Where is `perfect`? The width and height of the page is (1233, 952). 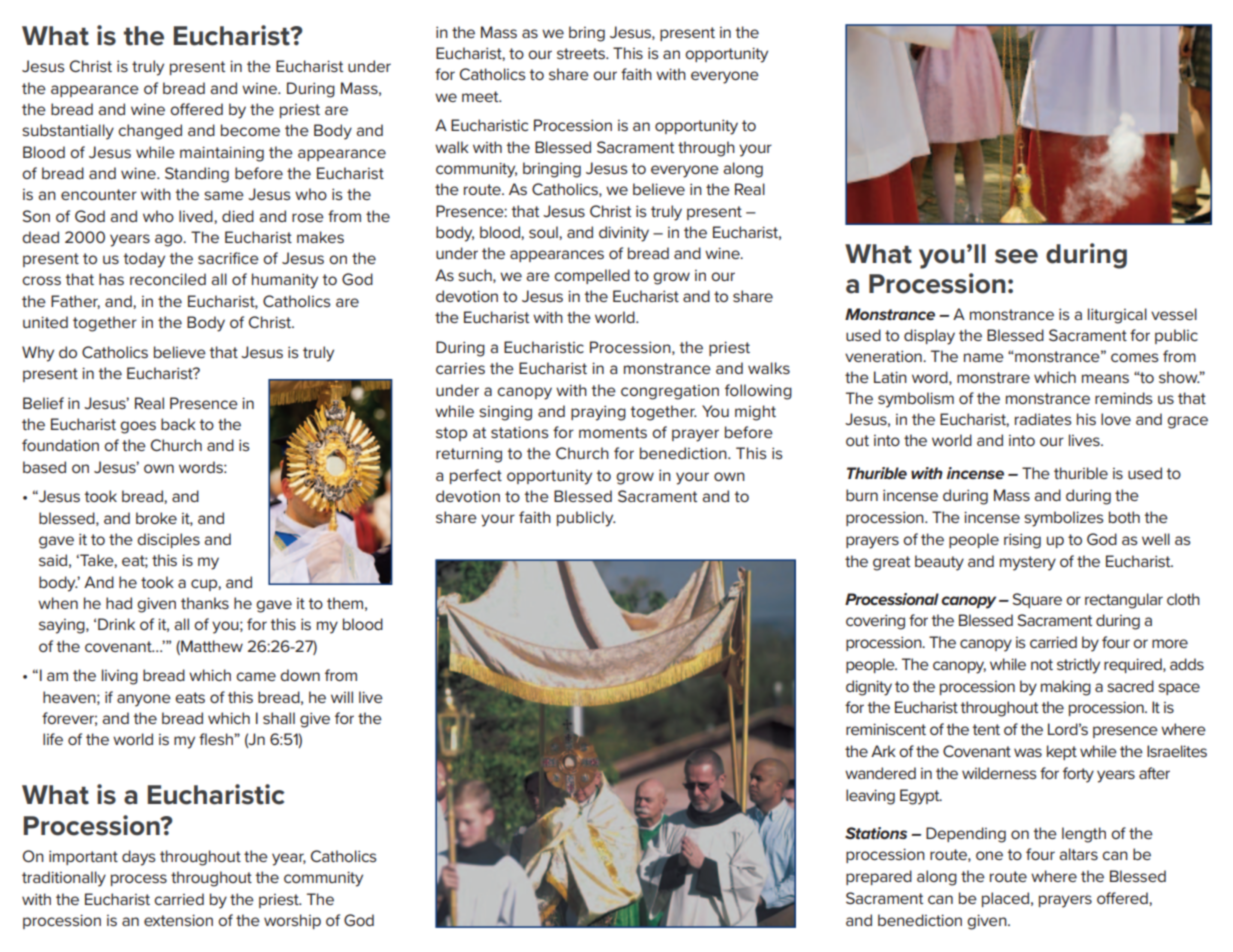
perfect is located at coordinates (476, 476).
